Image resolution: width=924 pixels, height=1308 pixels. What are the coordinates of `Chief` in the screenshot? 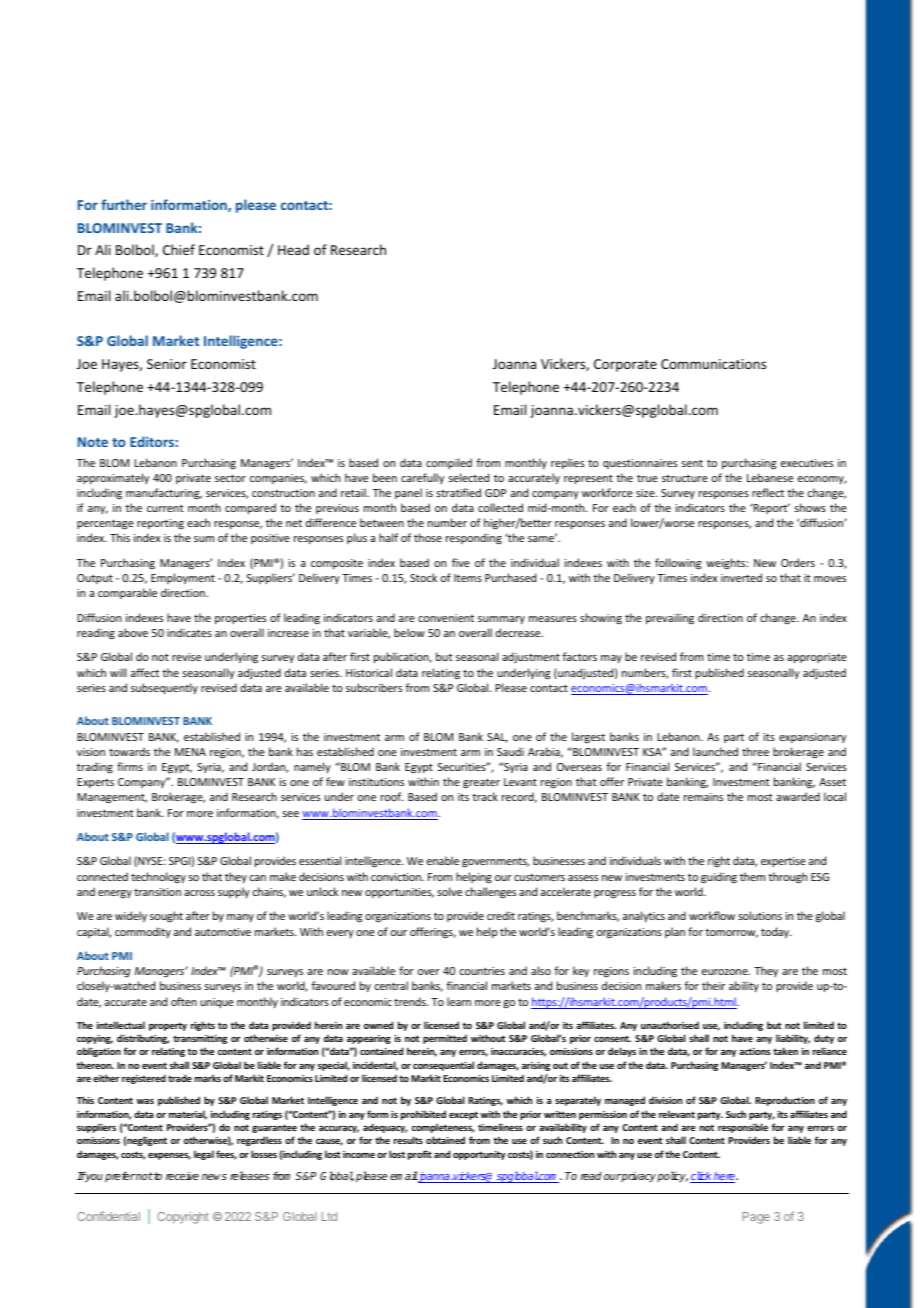 It's located at (179, 249).
